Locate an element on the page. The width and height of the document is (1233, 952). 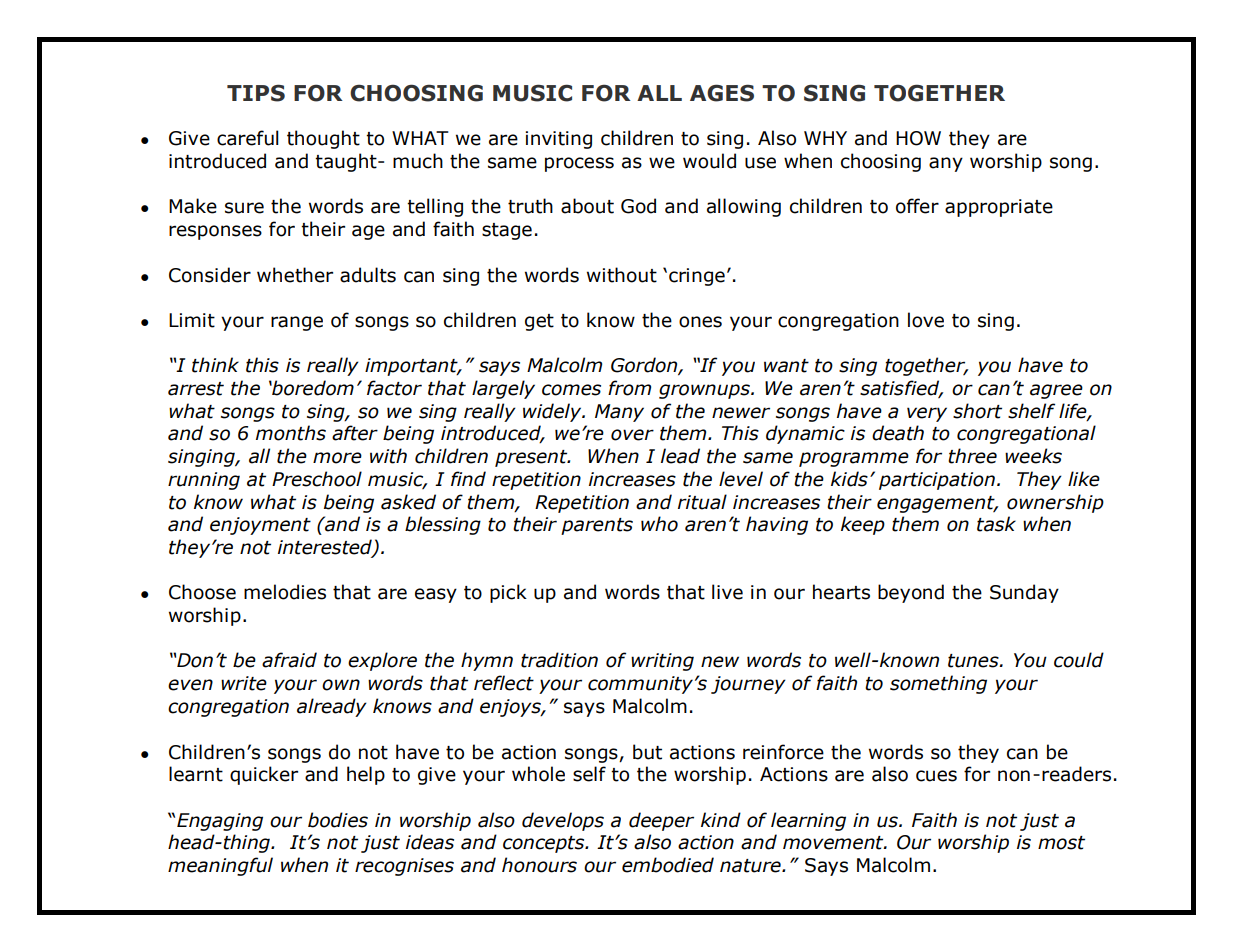
whether is located at coordinates (295, 275).
